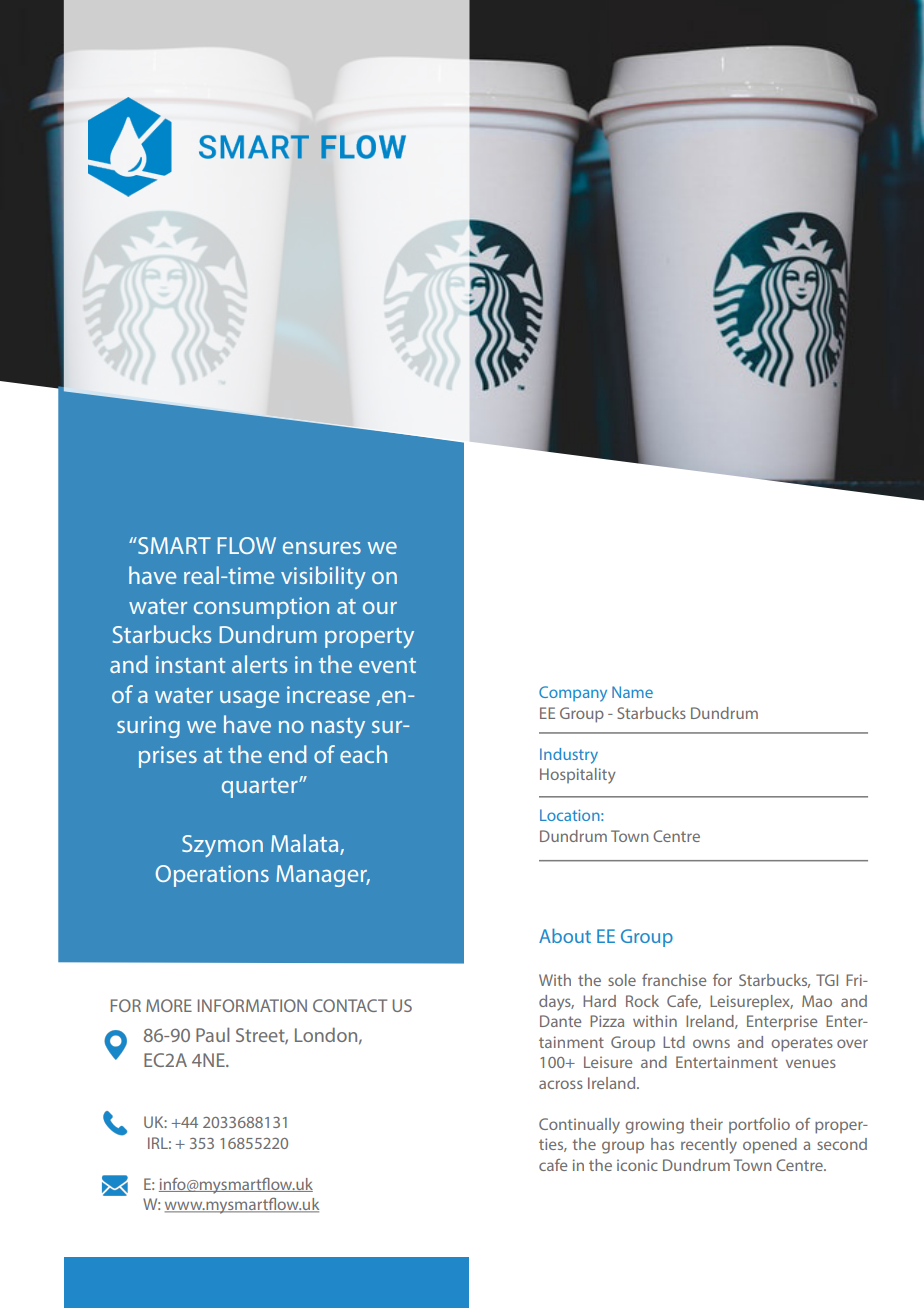 Image resolution: width=924 pixels, height=1308 pixels. Describe the element at coordinates (212, 876) in the screenshot. I see `Operations` at that location.
